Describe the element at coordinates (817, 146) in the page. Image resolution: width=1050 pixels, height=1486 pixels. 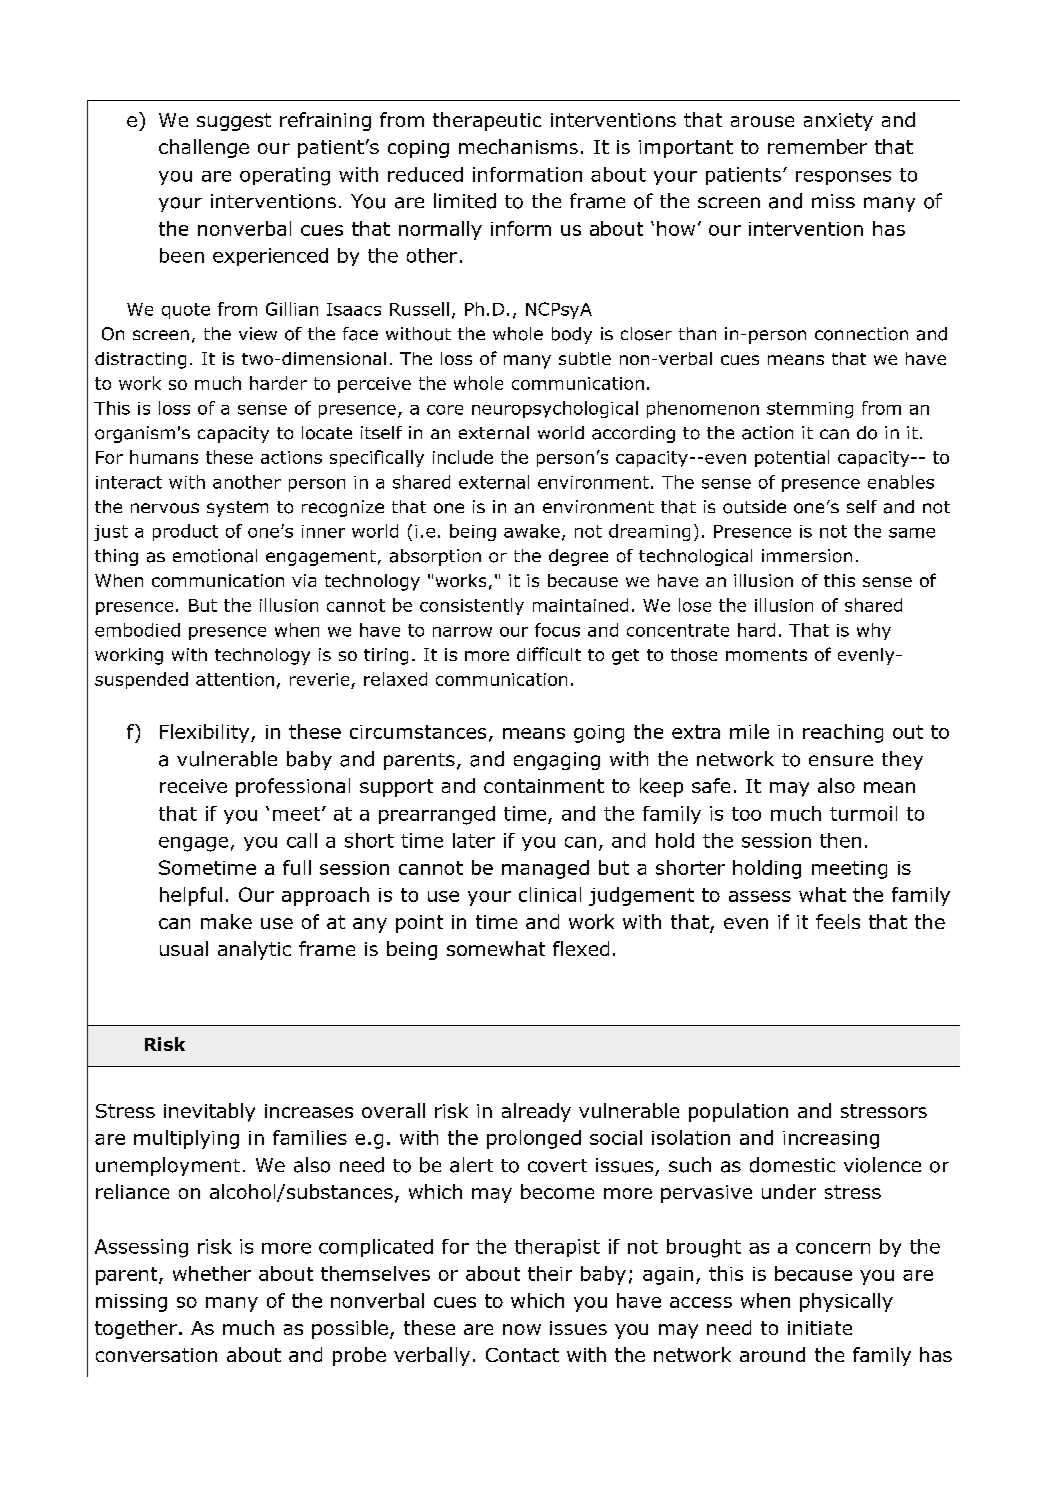
I see `remember` at that location.
